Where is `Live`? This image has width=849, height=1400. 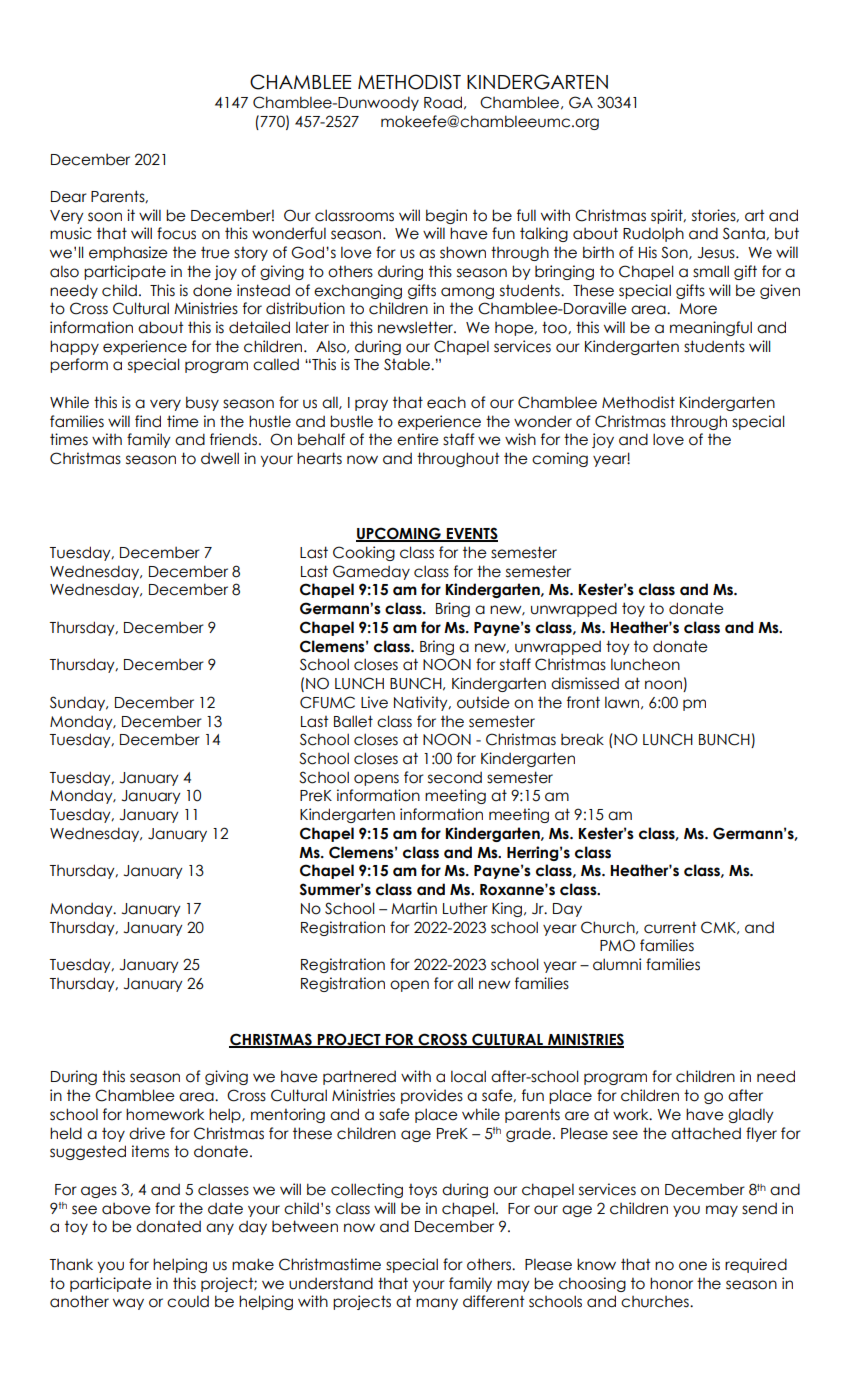 Live is located at coordinates (374, 702).
